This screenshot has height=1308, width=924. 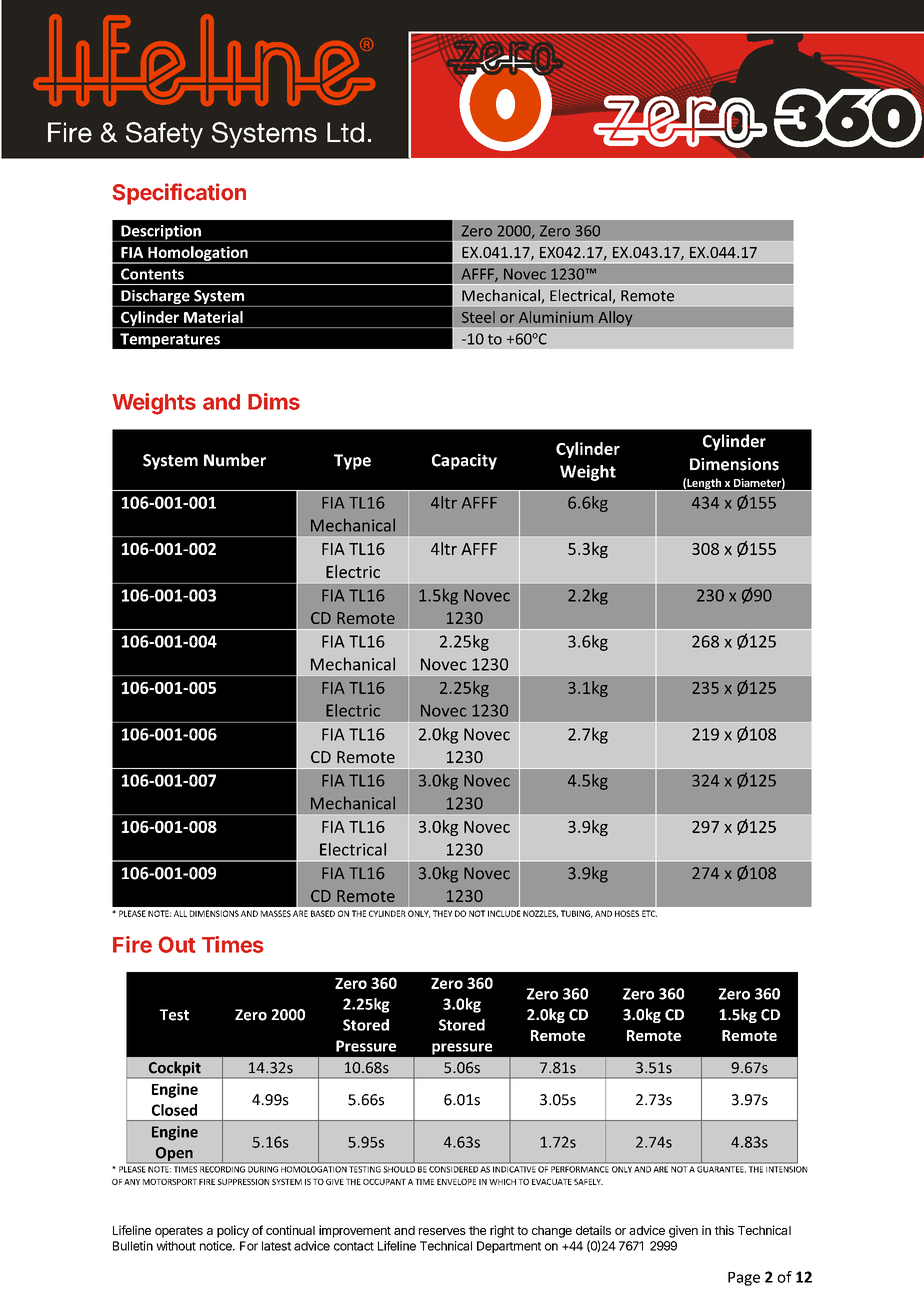 What do you see at coordinates (274, 401) in the screenshot?
I see `Dims` at bounding box center [274, 401].
